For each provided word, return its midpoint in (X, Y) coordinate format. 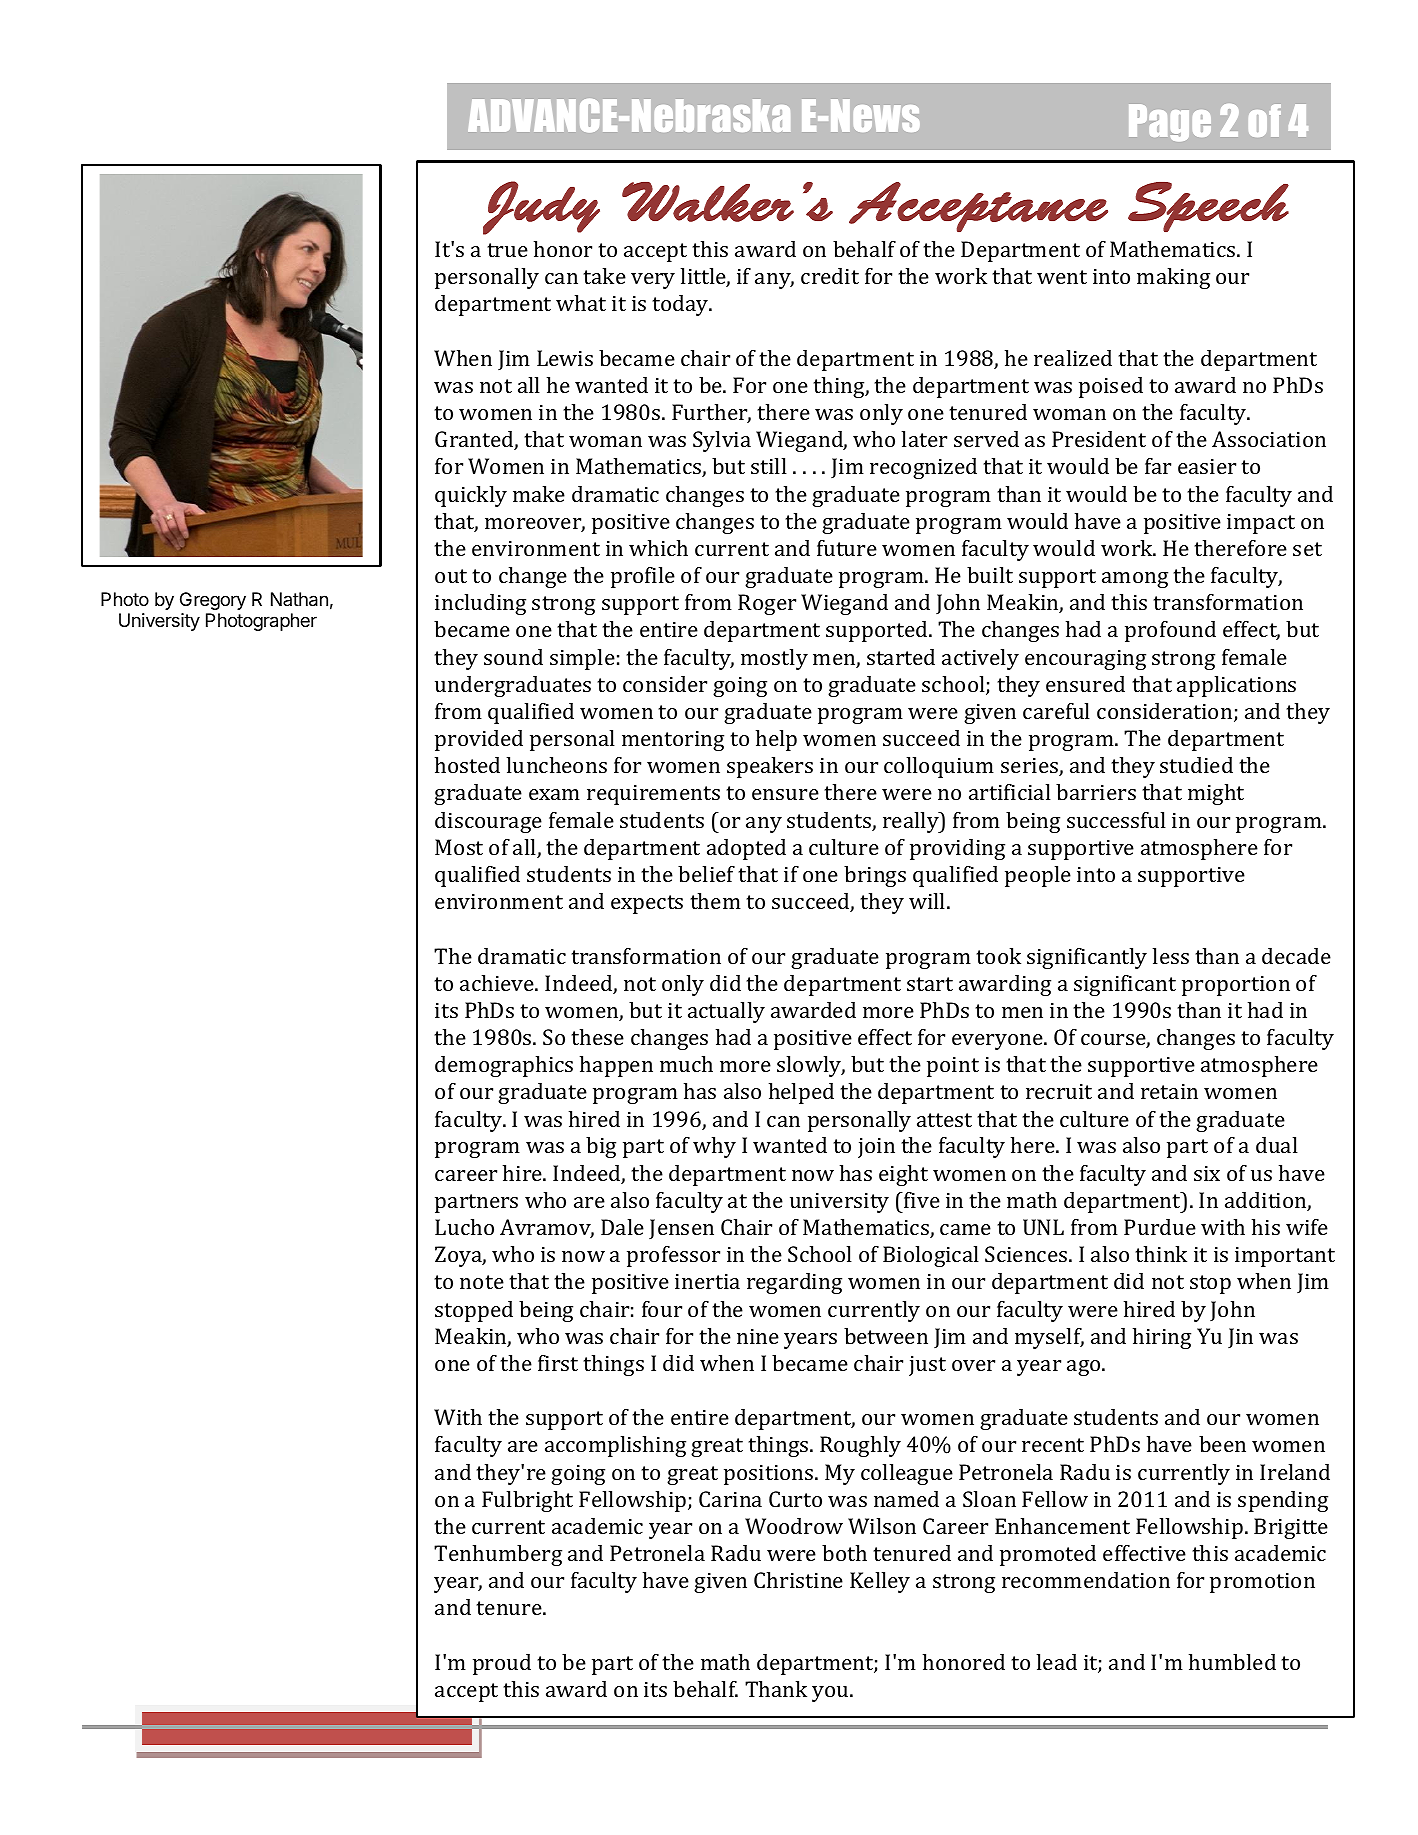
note (482, 1282)
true (507, 250)
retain (1169, 1091)
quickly (471, 496)
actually (726, 1012)
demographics (504, 1066)
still (769, 466)
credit (830, 276)
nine (758, 1336)
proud (502, 1664)
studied (1196, 765)
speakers (770, 767)
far (1158, 466)
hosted (467, 765)
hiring (1162, 1338)
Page (1170, 122)
